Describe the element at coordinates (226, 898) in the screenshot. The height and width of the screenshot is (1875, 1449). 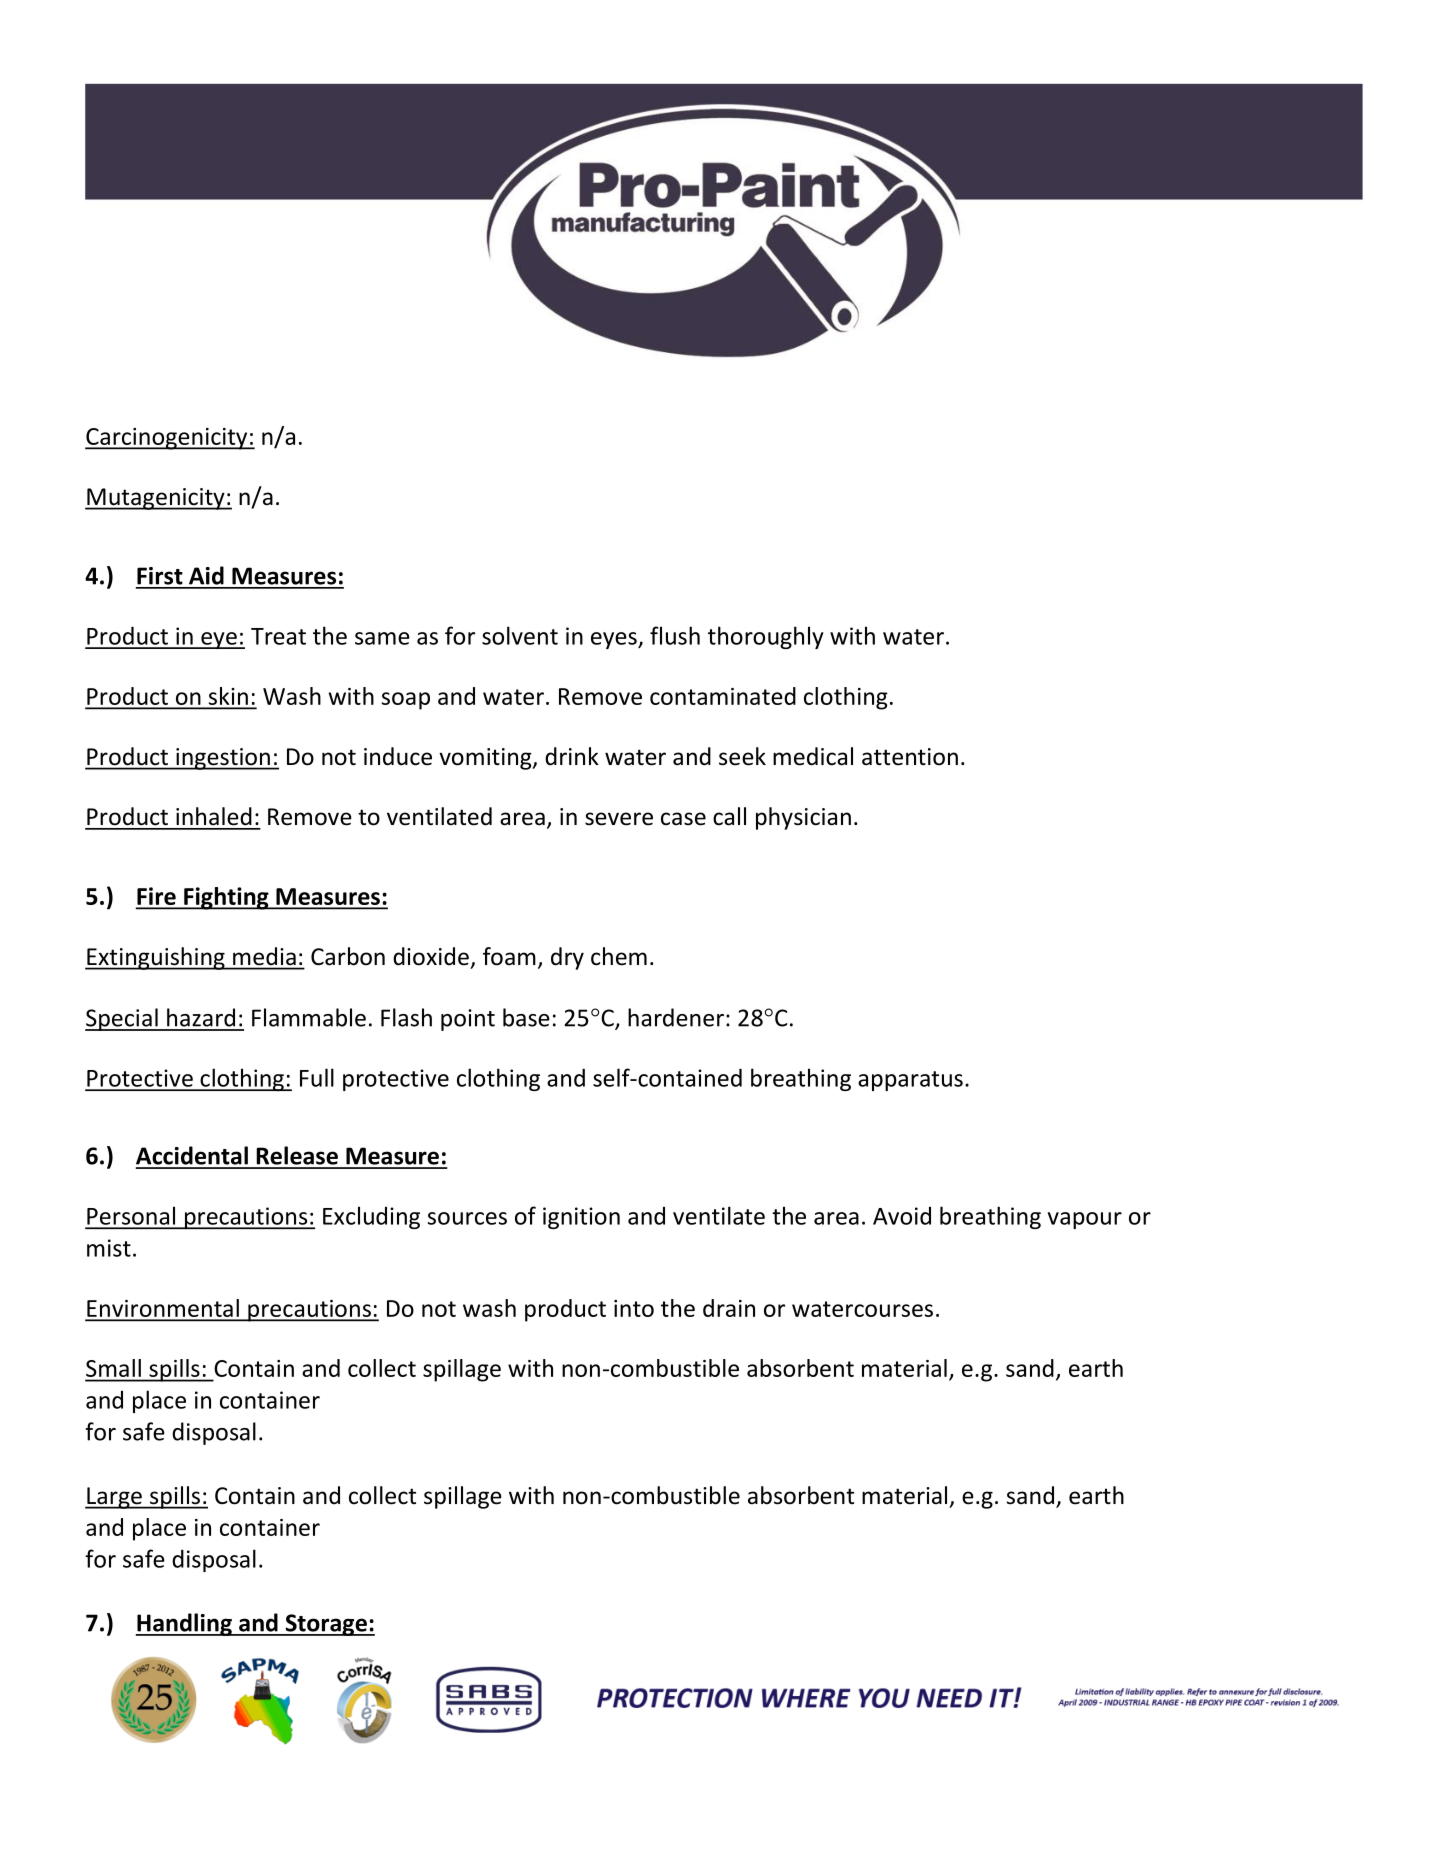
I see `Fighting` at that location.
